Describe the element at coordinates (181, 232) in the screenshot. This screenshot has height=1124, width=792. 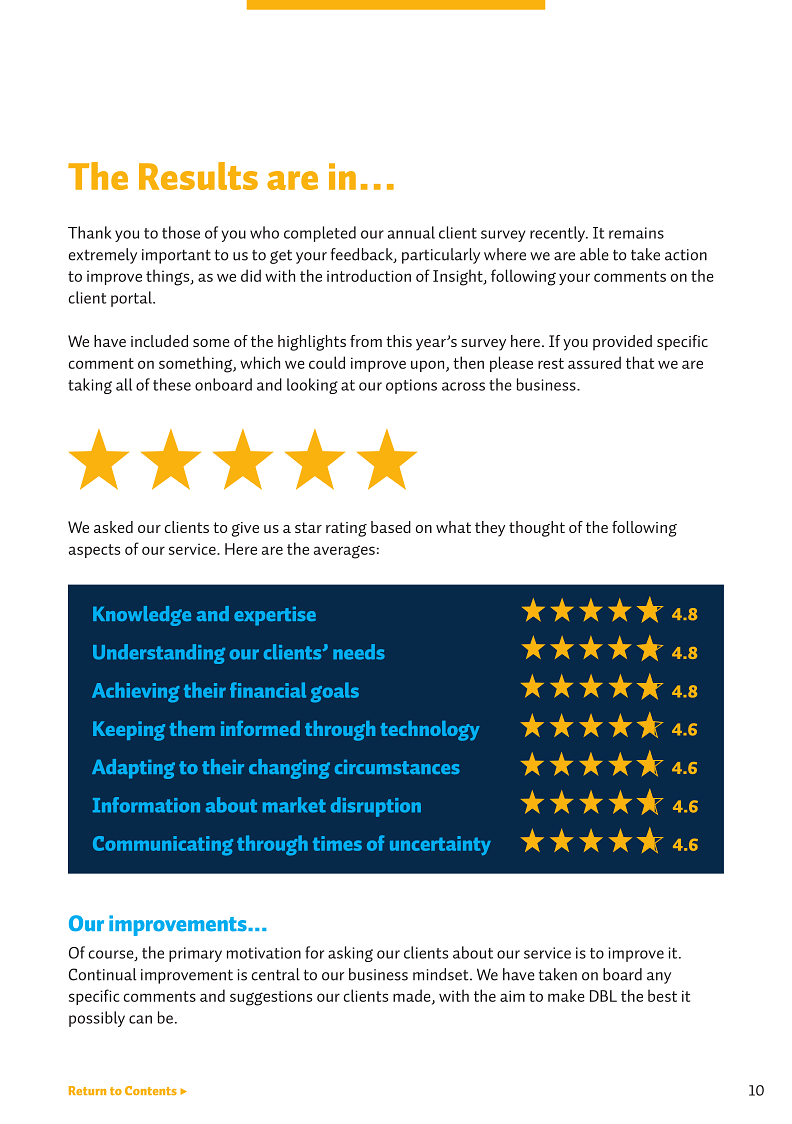
I see `those` at that location.
